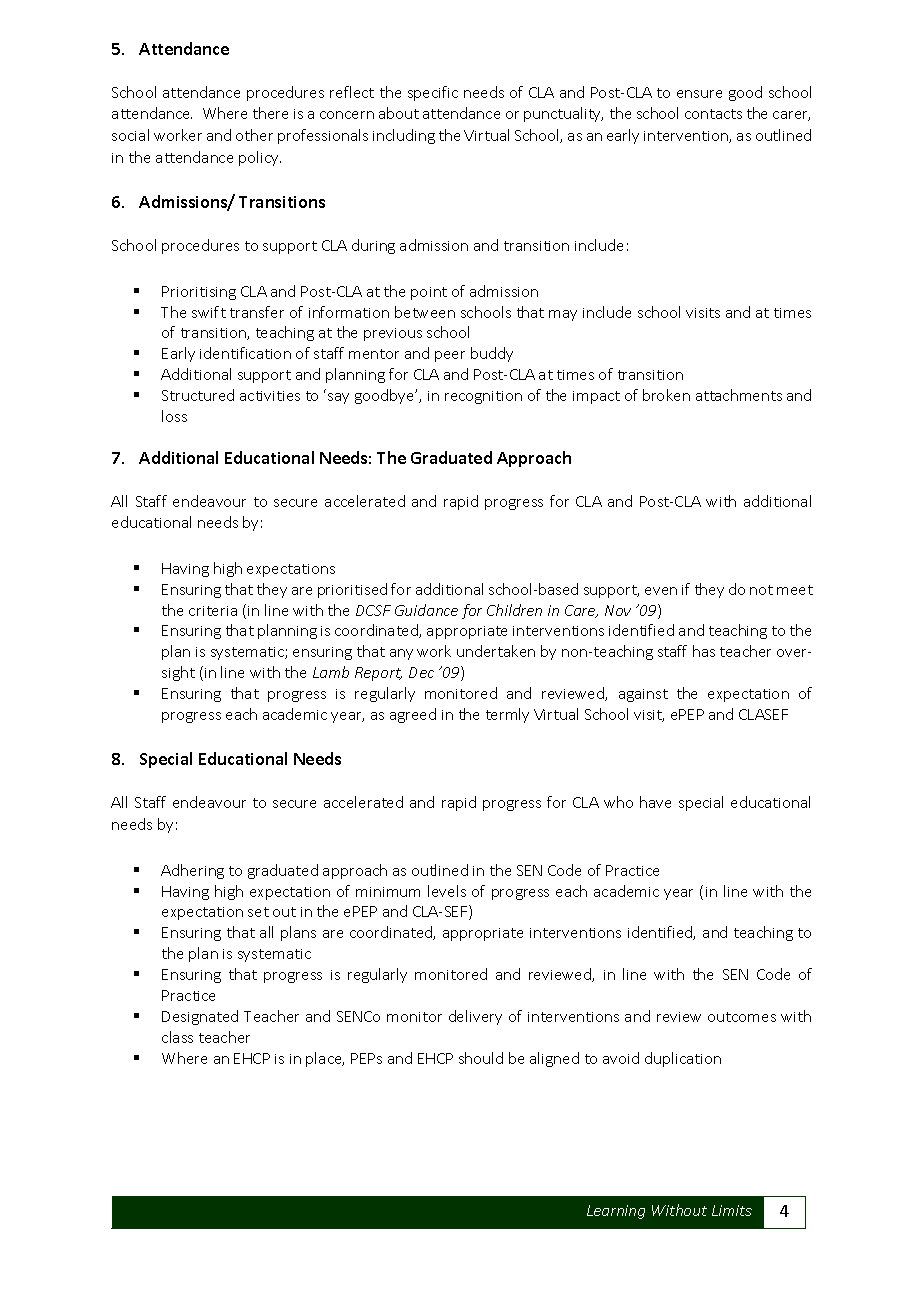 This page has height=1309, width=924. Describe the element at coordinates (496, 651) in the page. I see `undertaken` at that location.
